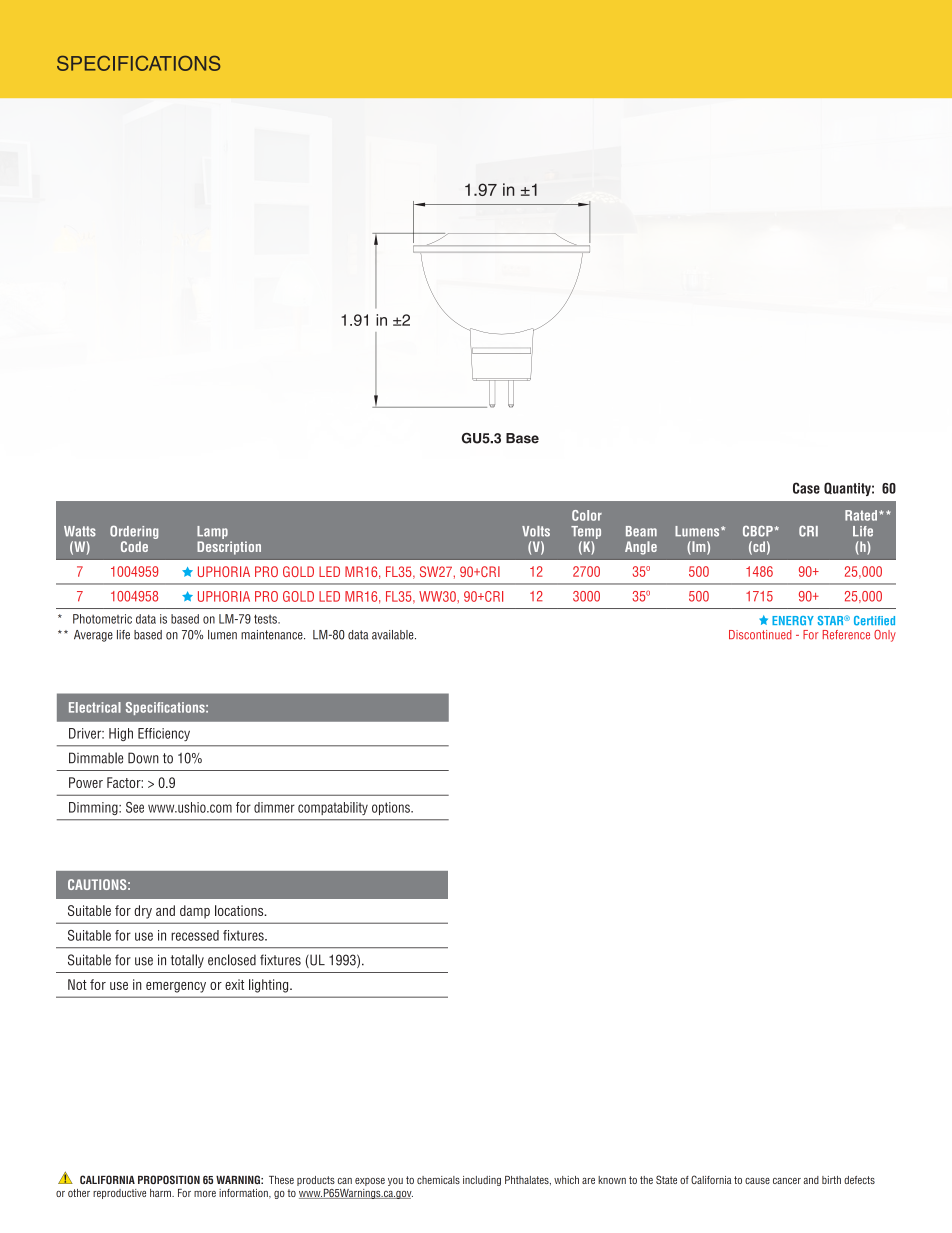 This page has height=1233, width=952. What do you see at coordinates (135, 807) in the page?
I see `See` at bounding box center [135, 807].
